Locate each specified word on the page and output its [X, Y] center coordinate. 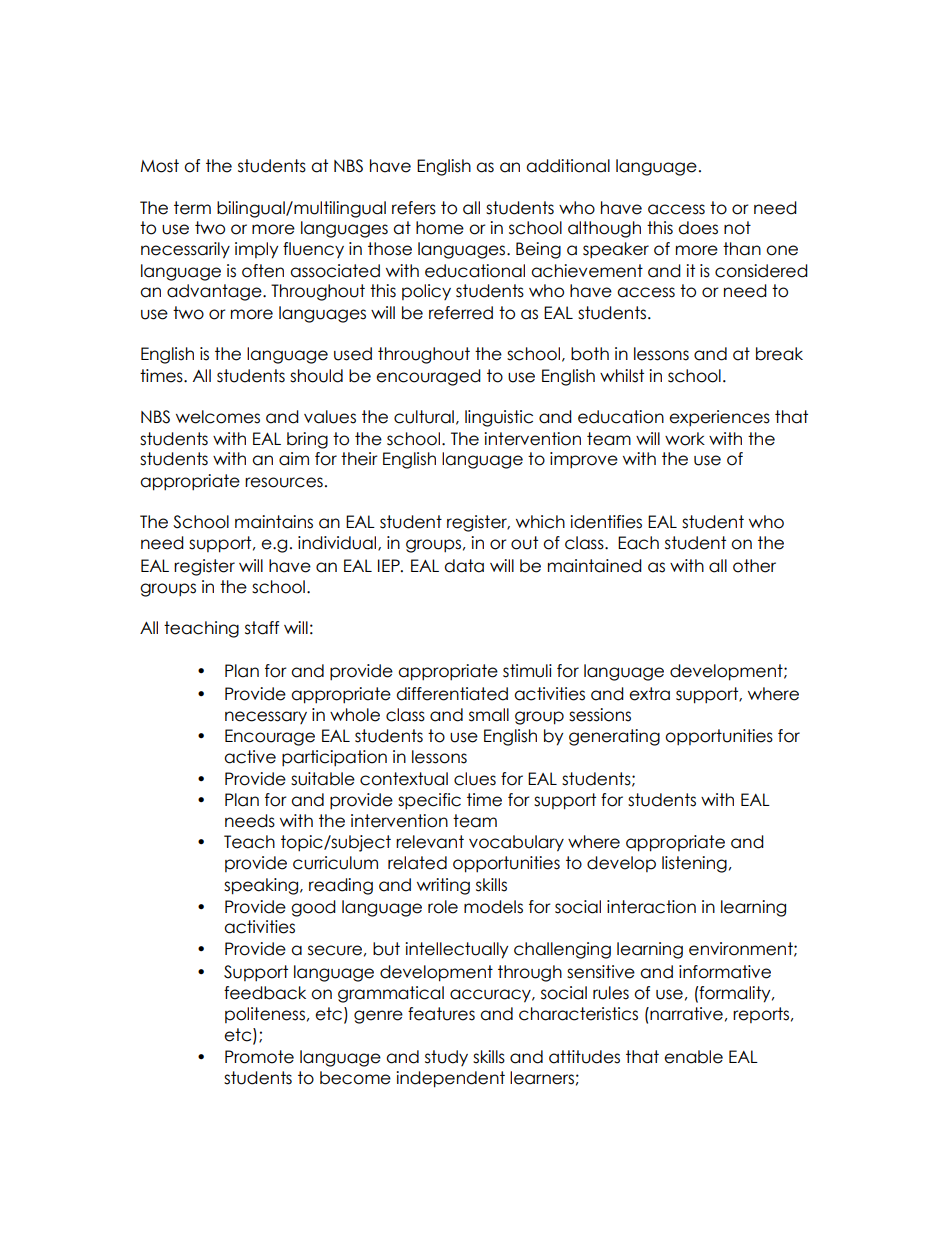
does [698, 228]
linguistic [499, 418]
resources [284, 482]
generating [614, 737]
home [440, 228]
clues [475, 779]
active [250, 757]
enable [693, 1057]
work [685, 439]
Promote [259, 1057]
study [446, 1058]
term [192, 208]
